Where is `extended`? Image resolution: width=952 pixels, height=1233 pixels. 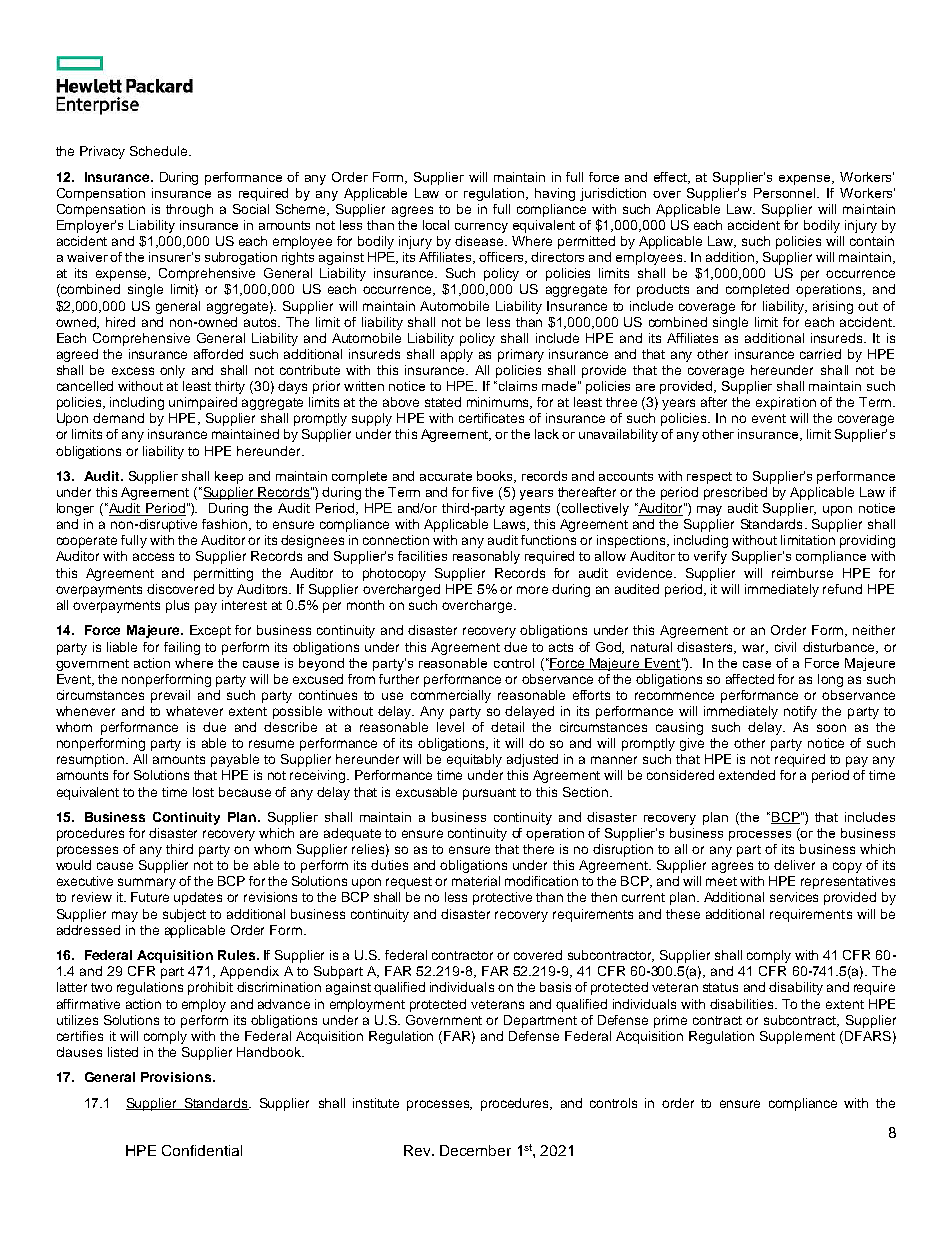 extended is located at coordinates (747, 775).
